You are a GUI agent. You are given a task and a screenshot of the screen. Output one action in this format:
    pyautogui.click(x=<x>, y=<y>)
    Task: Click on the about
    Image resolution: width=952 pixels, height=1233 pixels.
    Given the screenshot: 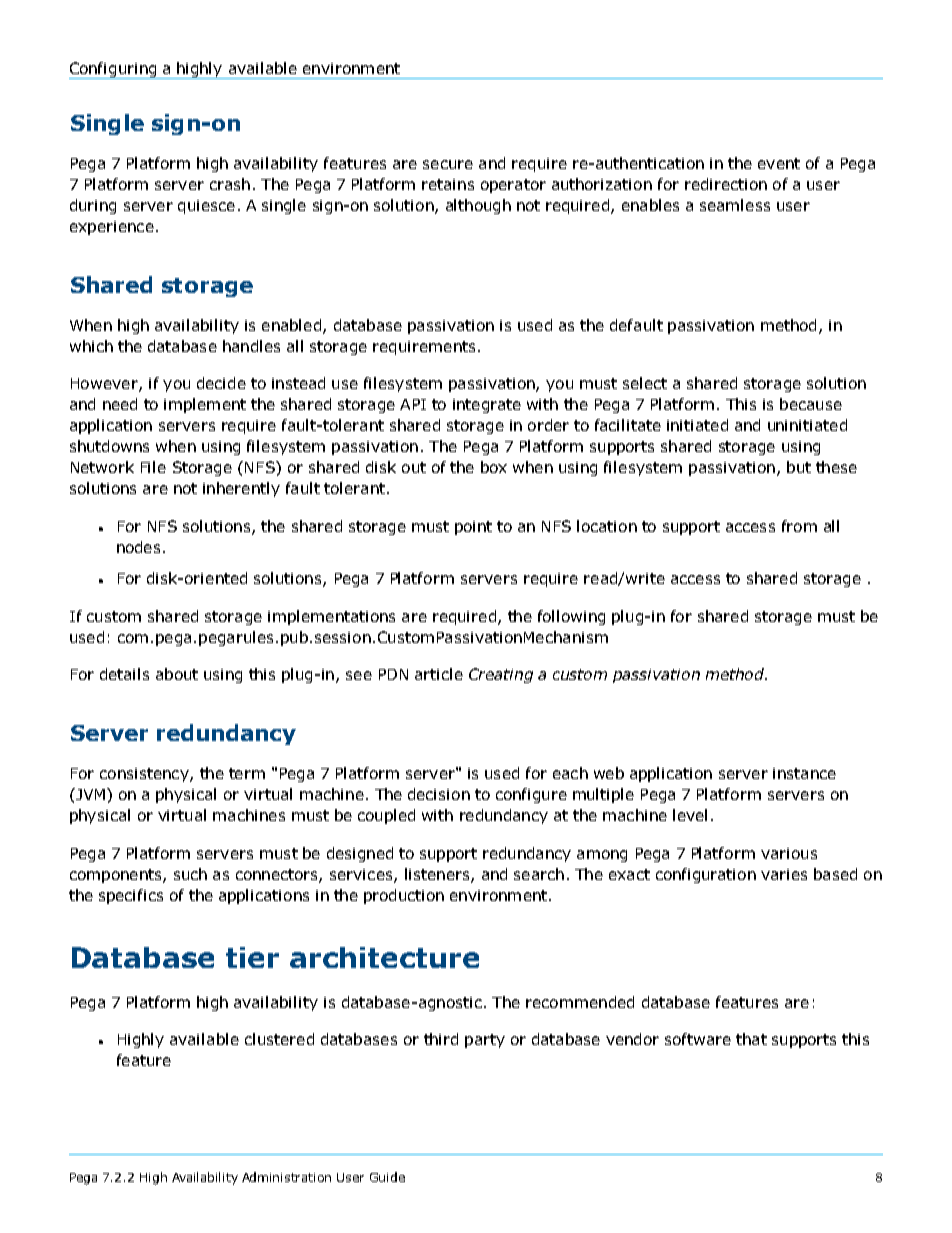 What is the action you would take?
    pyautogui.click(x=177, y=674)
